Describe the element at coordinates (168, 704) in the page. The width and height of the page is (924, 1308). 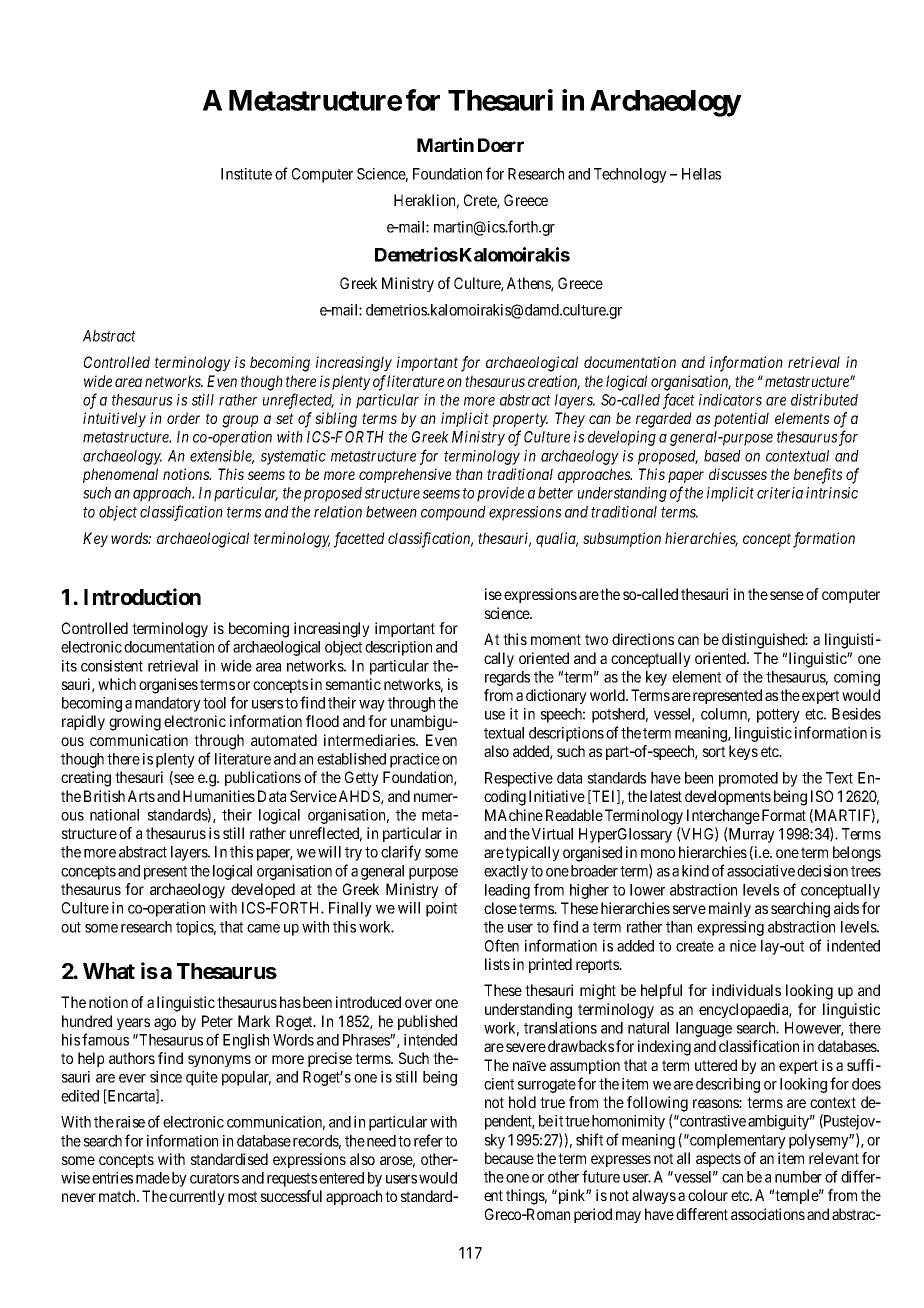
I see `mandatory` at that location.
